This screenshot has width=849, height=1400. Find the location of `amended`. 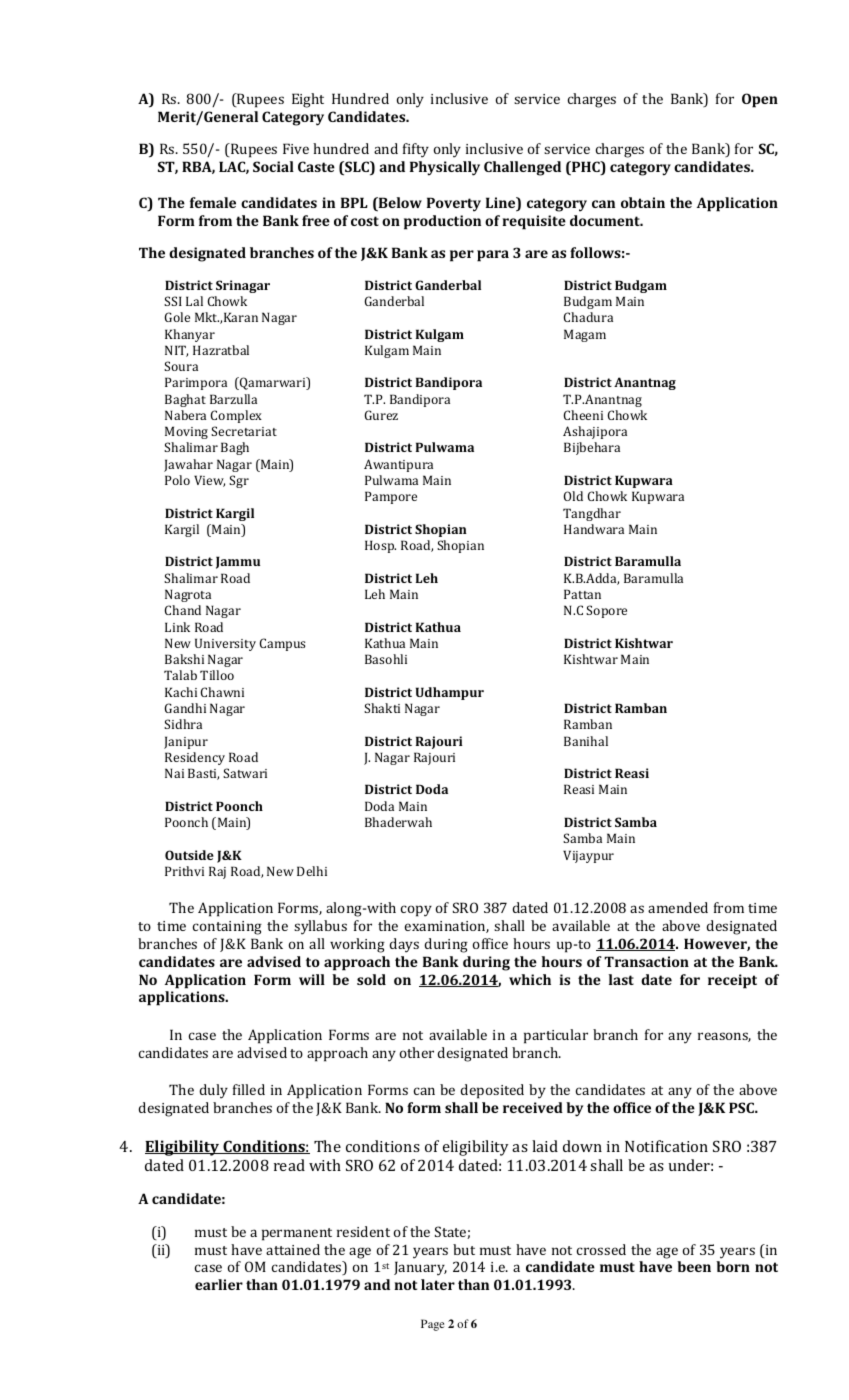

amended is located at coordinates (678, 907).
